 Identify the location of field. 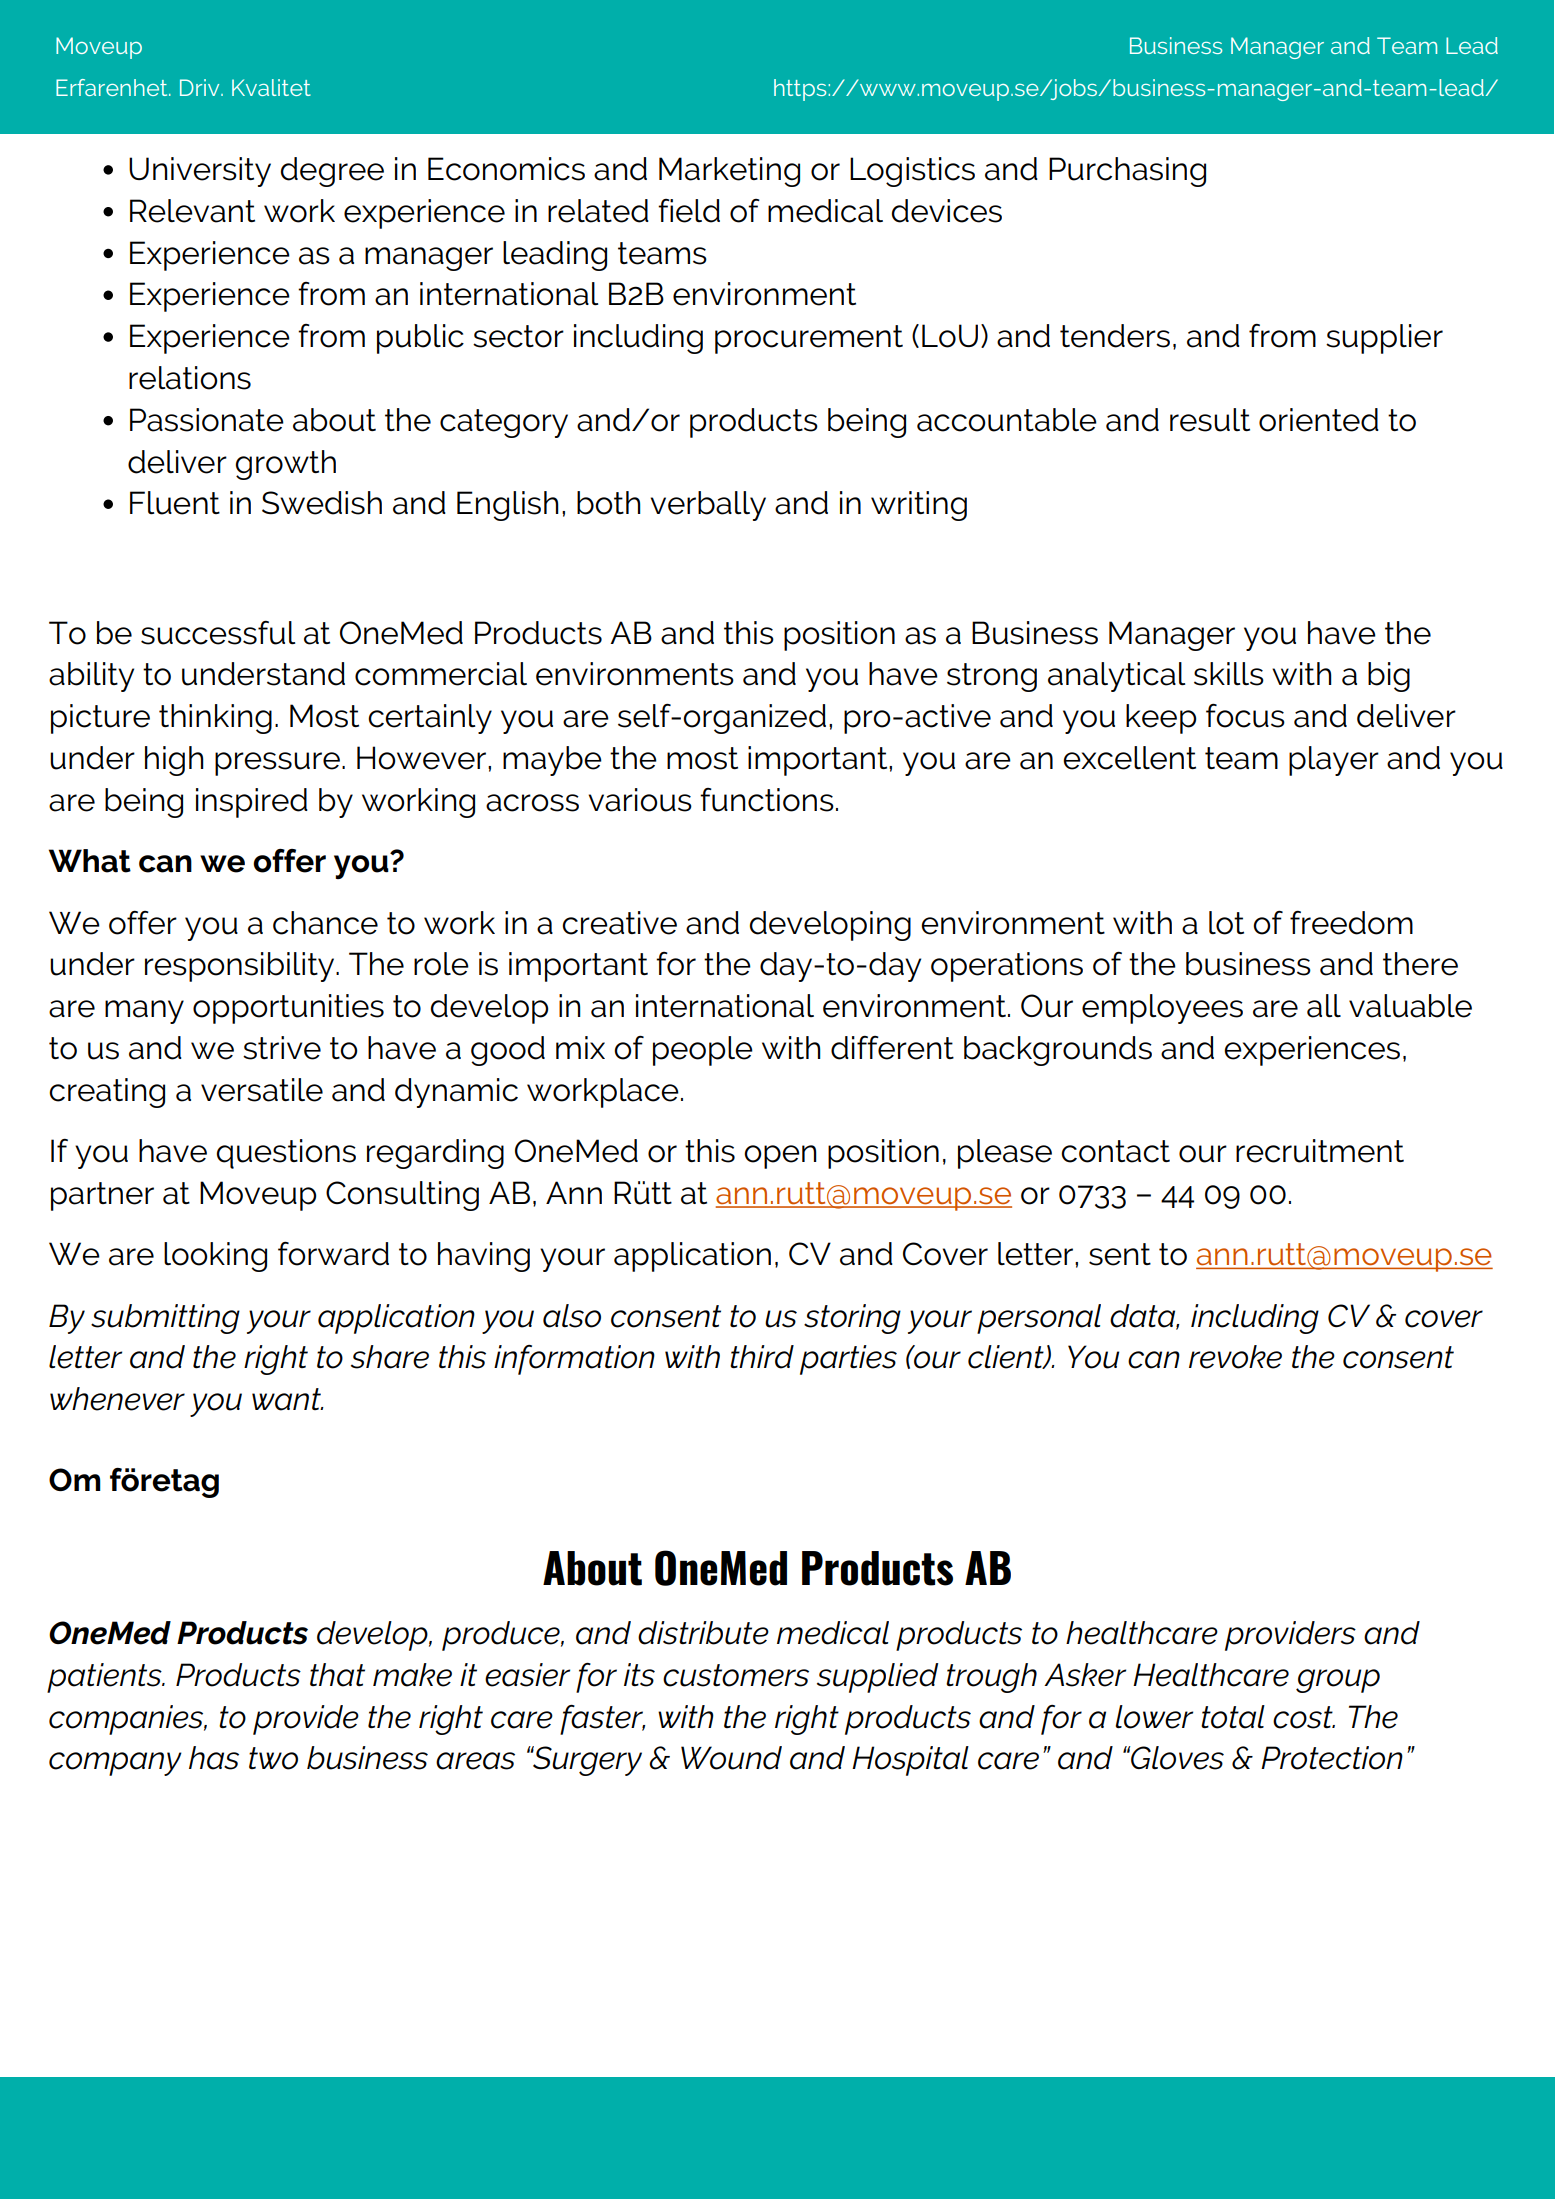
(689, 211).
